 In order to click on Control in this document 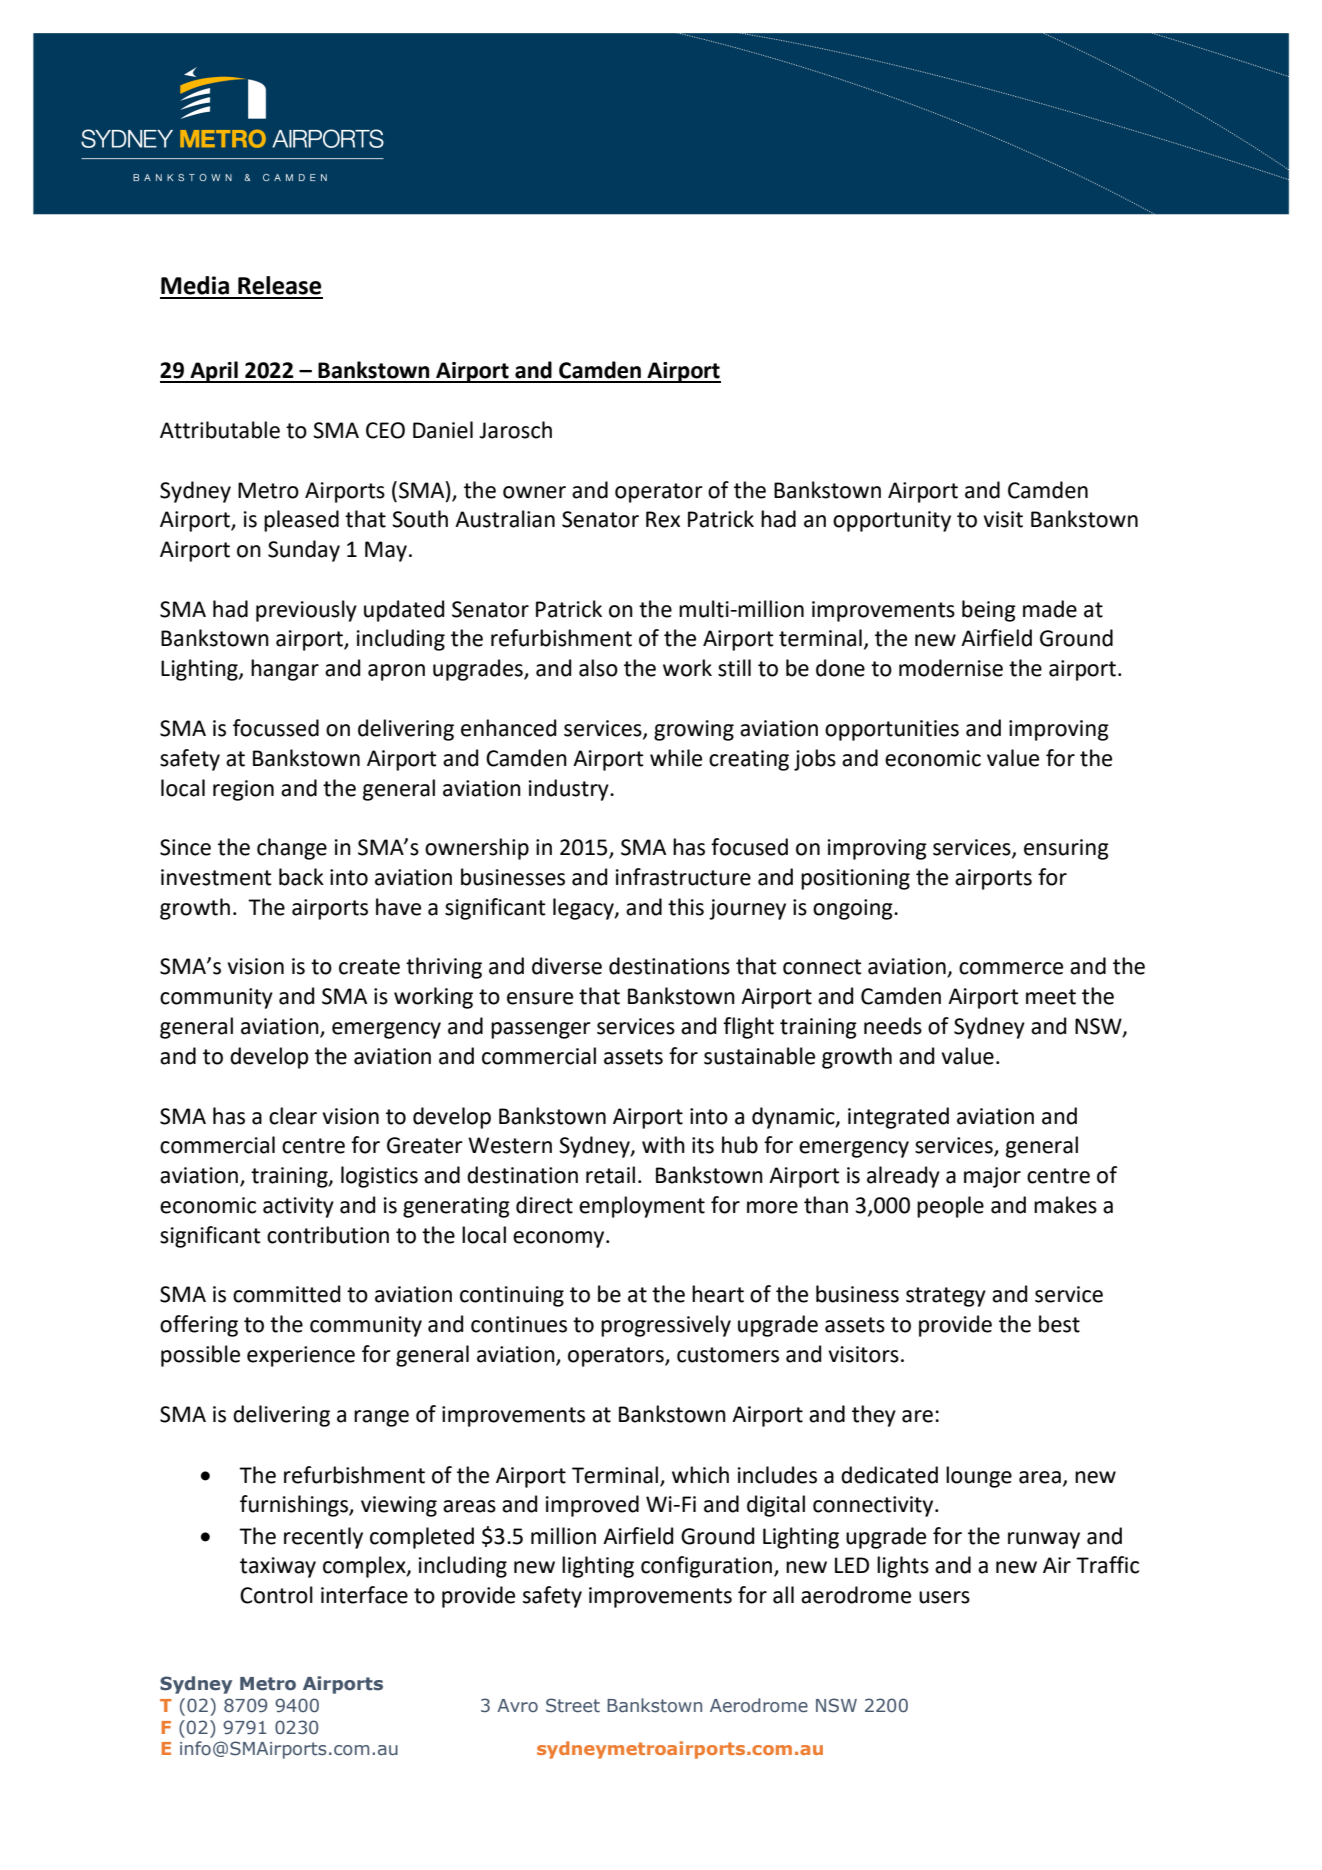, I will do `click(276, 1595)`.
